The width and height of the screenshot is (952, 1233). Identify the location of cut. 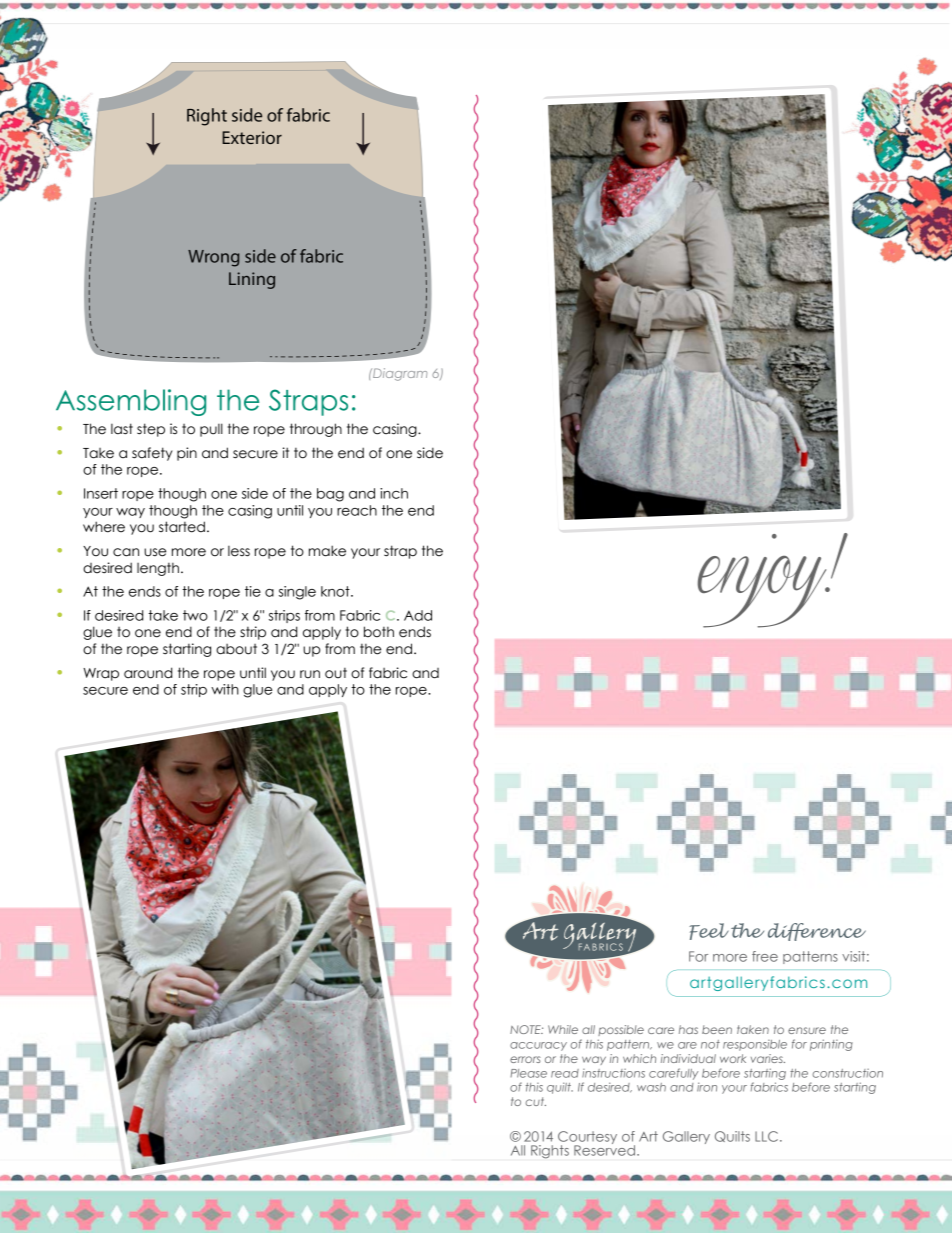
(536, 1101).
